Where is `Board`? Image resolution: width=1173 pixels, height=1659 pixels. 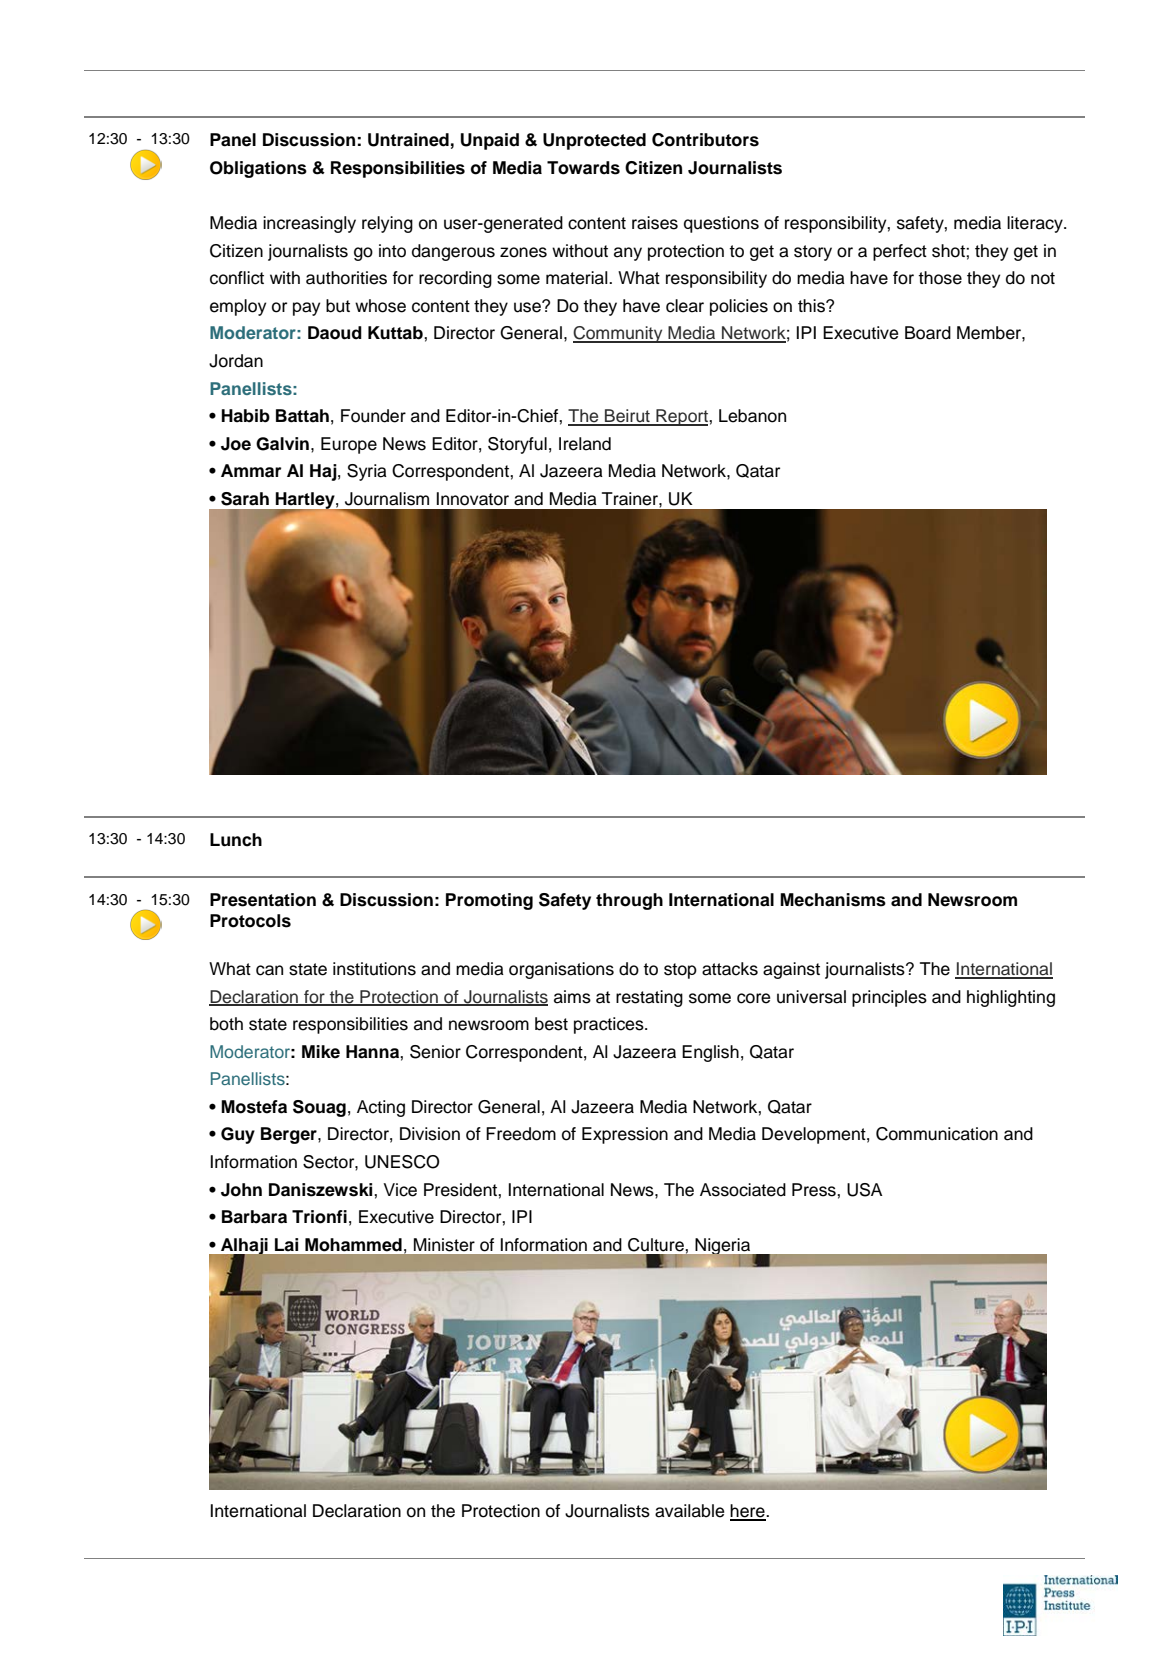 Board is located at coordinates (928, 333).
